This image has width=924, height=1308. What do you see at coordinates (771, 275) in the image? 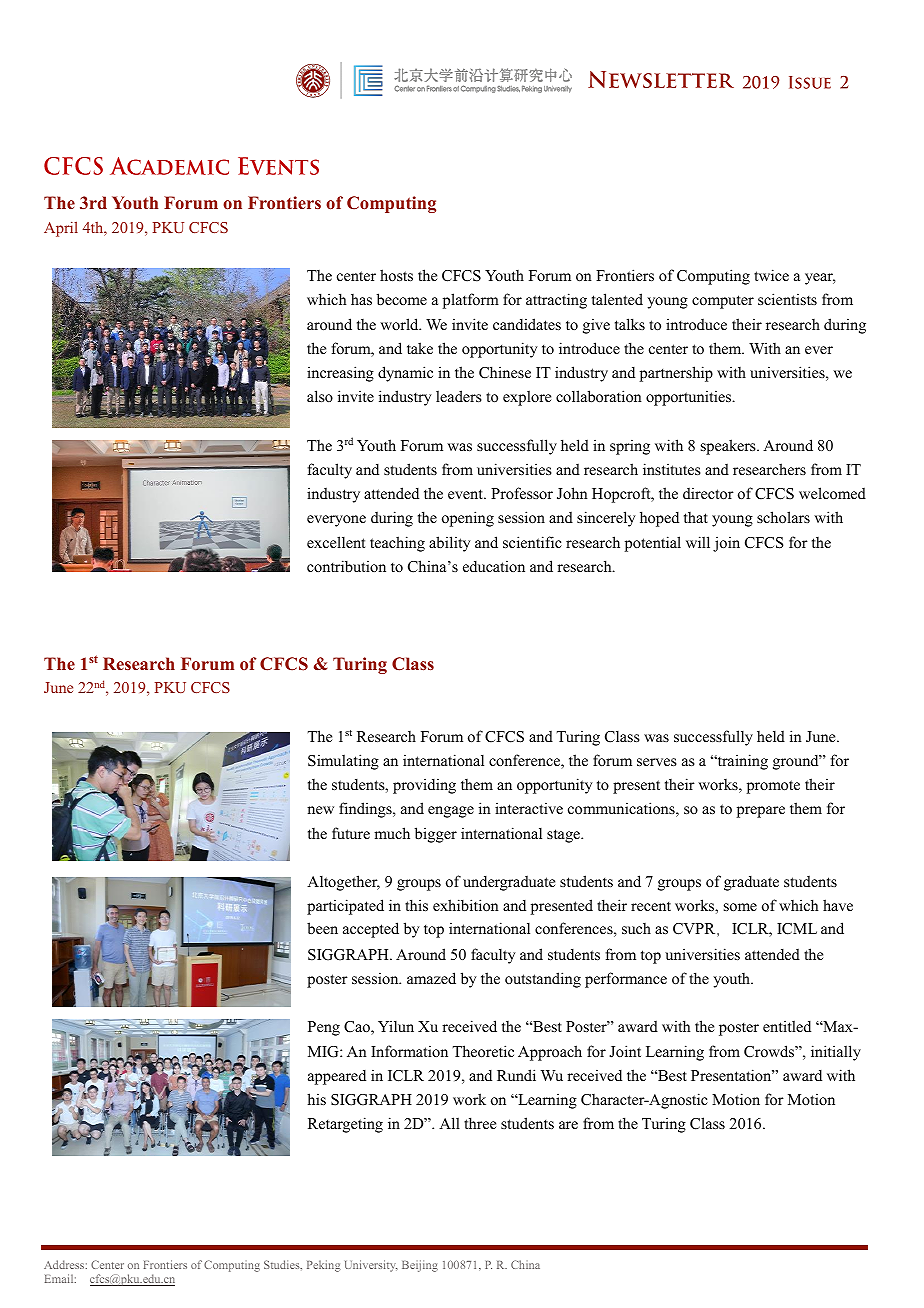
I see `twice` at bounding box center [771, 275].
